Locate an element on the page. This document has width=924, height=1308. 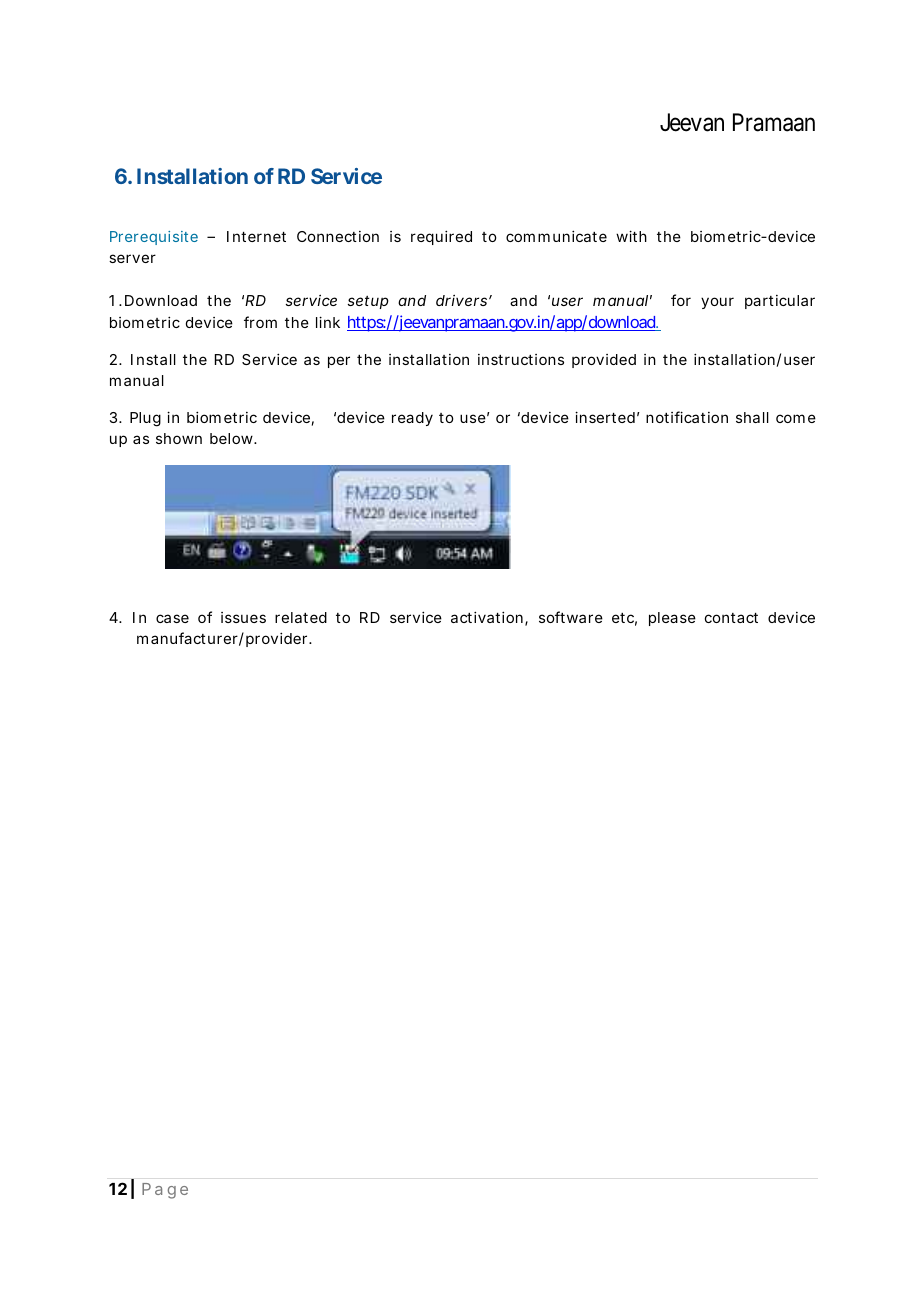
issues is located at coordinates (243, 617).
